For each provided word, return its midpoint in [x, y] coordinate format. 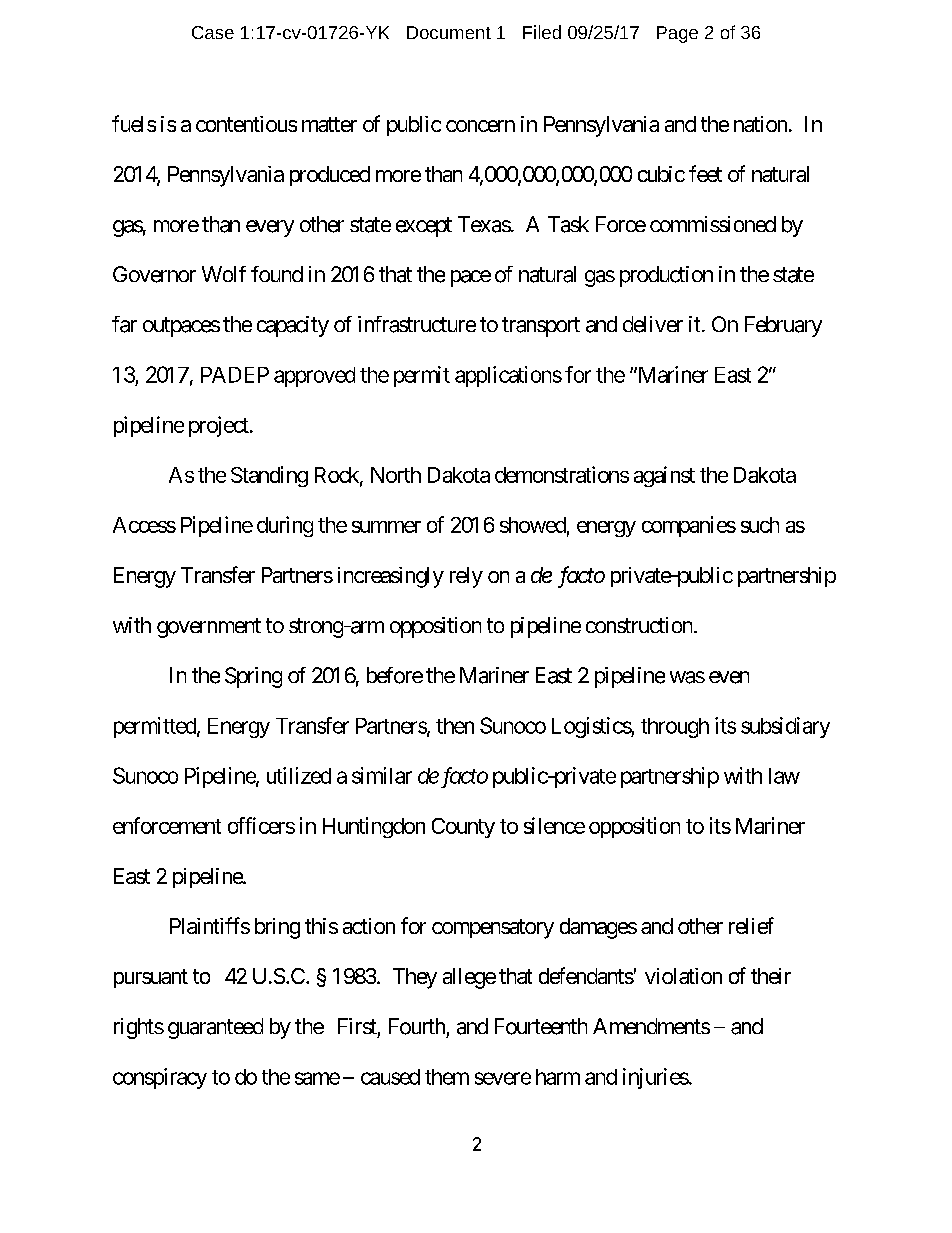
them [447, 1077]
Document [449, 32]
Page [677, 34]
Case [213, 32]
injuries [656, 1078]
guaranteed [215, 1028]
